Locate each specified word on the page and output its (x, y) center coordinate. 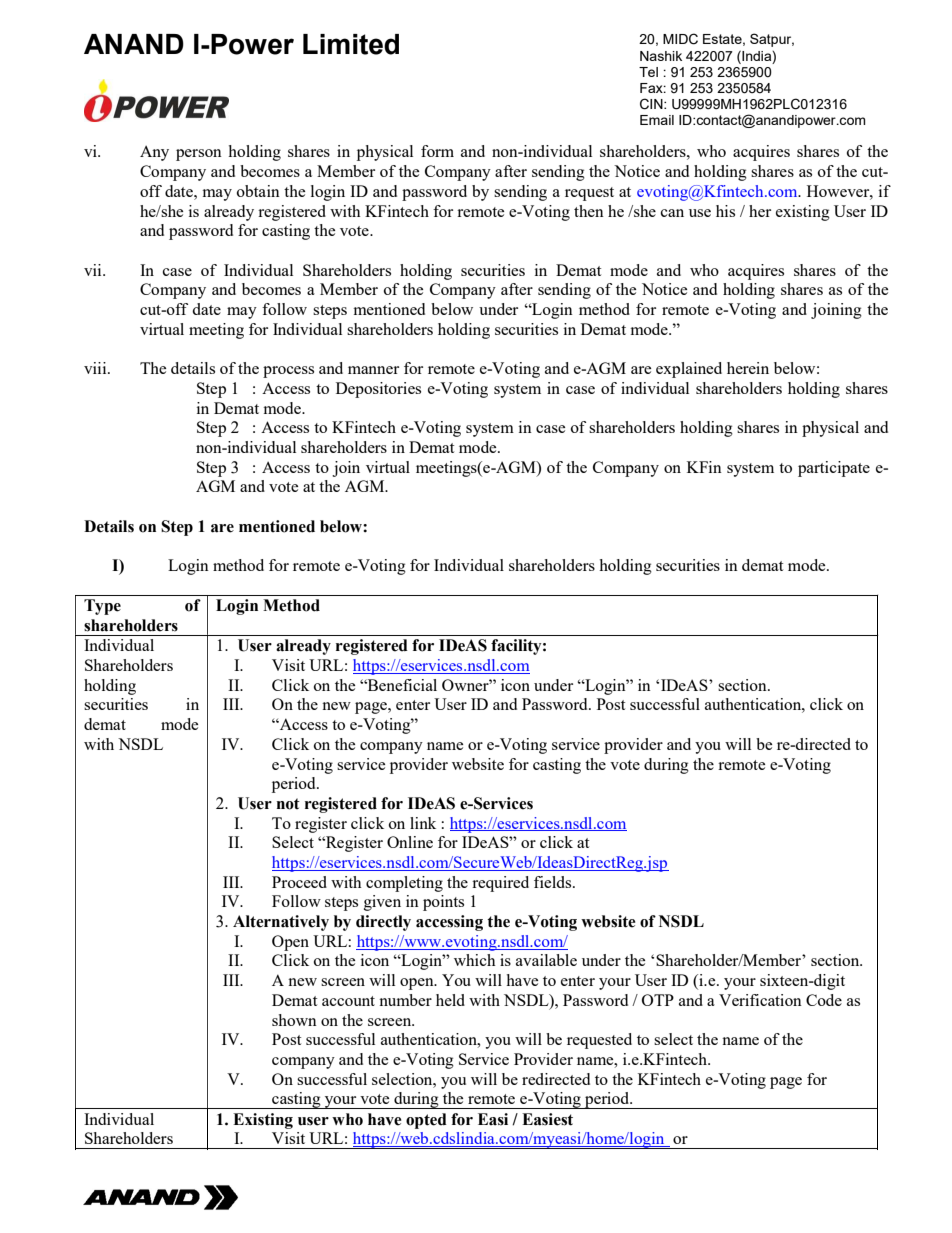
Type (102, 607)
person (199, 155)
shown (294, 1020)
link (423, 823)
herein (748, 368)
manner (373, 370)
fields (554, 882)
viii (96, 368)
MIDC (680, 39)
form (437, 151)
